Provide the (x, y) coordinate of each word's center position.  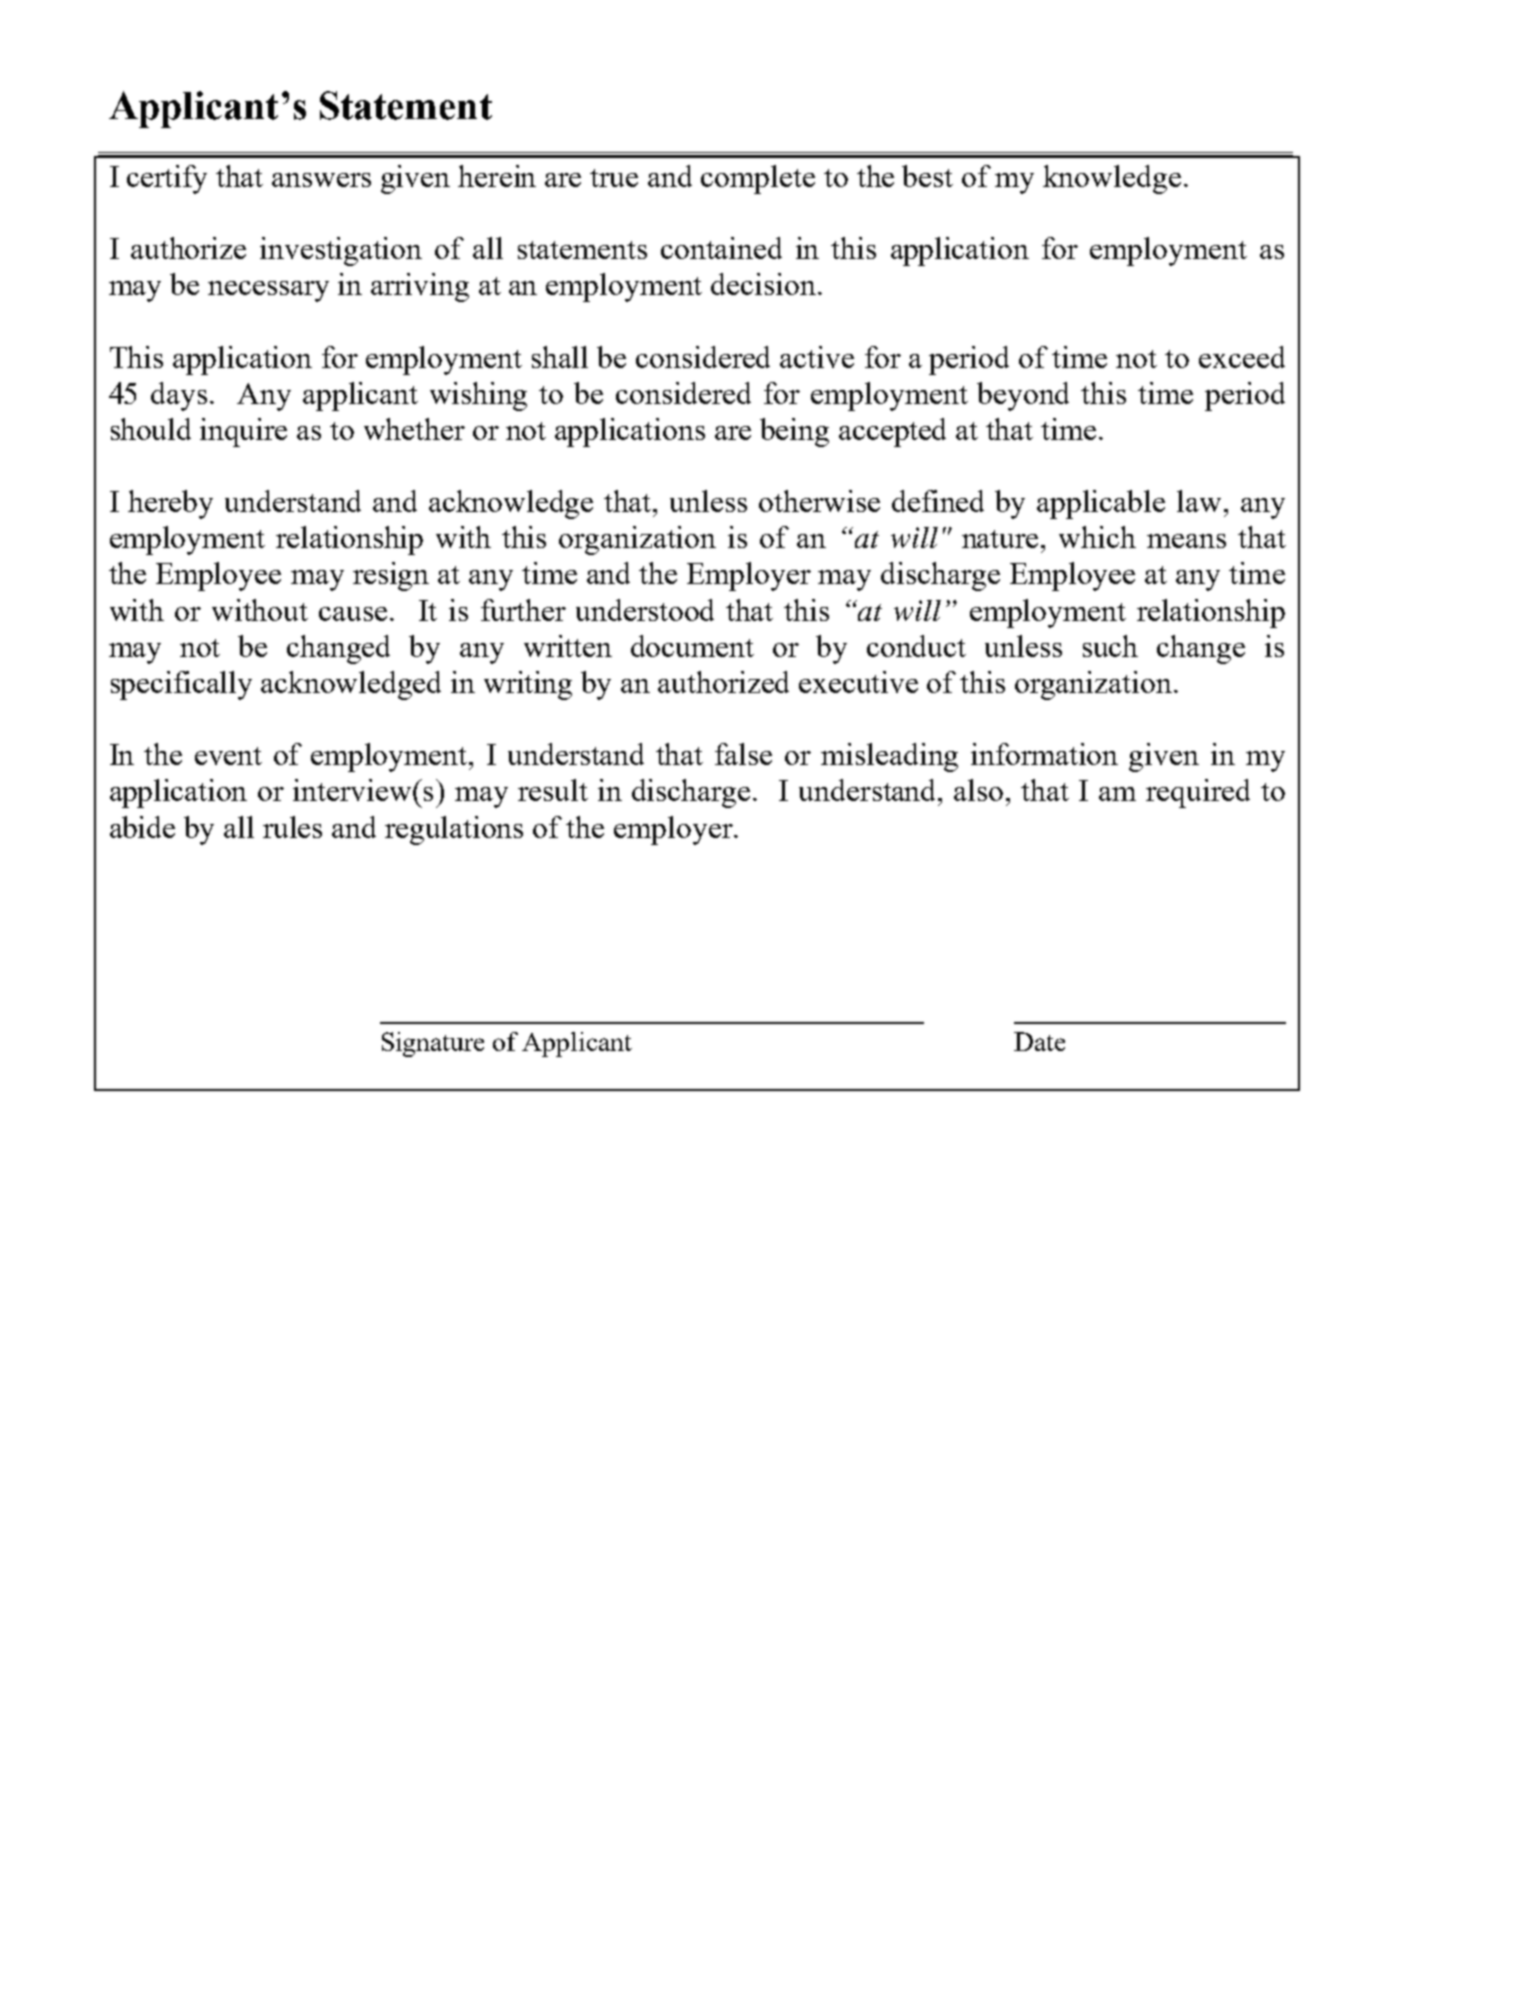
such (1110, 646)
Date (1039, 1041)
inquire (243, 432)
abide (142, 827)
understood (645, 610)
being (794, 432)
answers (321, 180)
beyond (1023, 396)
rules (292, 827)
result (553, 790)
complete (758, 179)
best (927, 176)
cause (355, 614)
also (978, 790)
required (1198, 793)
